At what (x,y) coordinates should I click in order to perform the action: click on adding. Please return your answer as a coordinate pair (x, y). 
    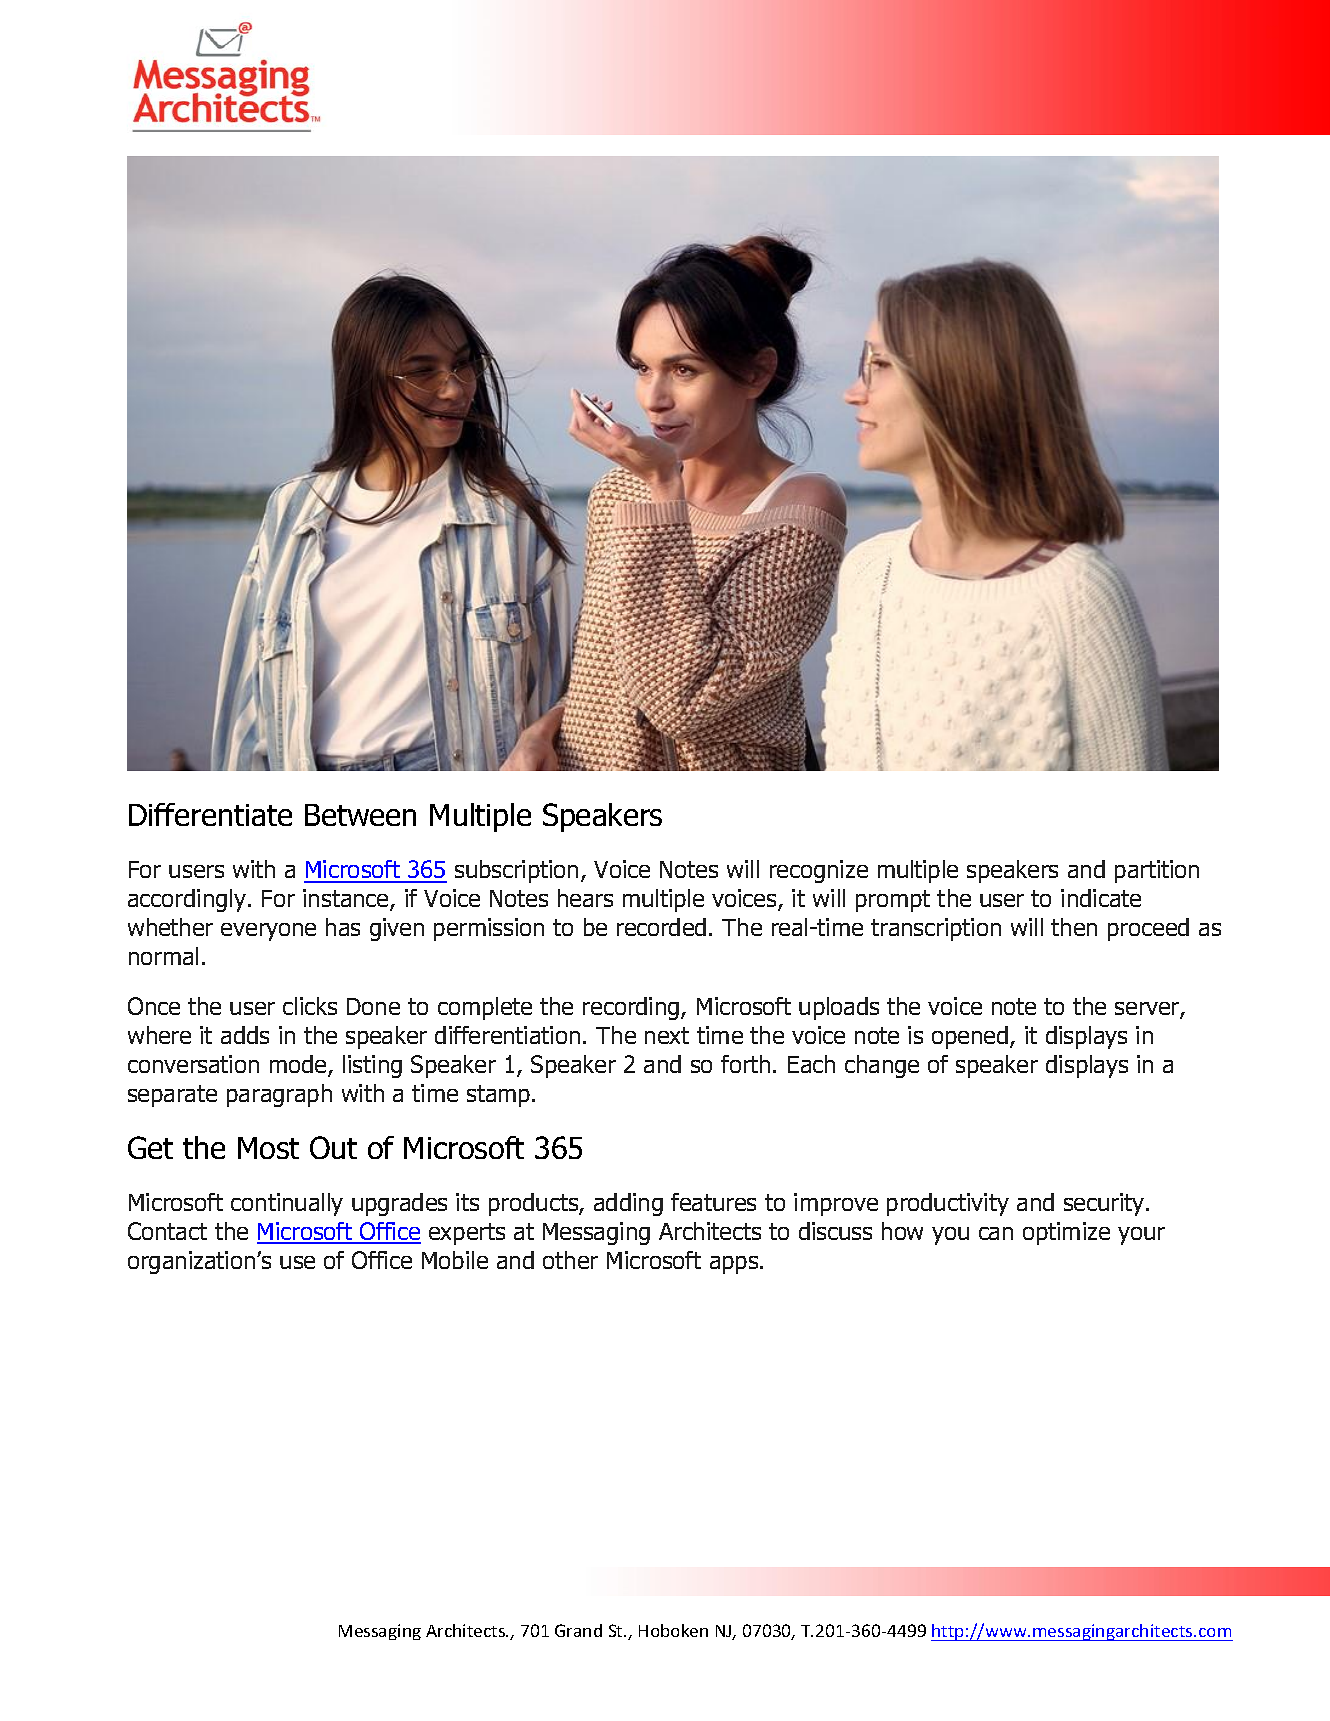
    Looking at the image, I should click on (628, 1204).
